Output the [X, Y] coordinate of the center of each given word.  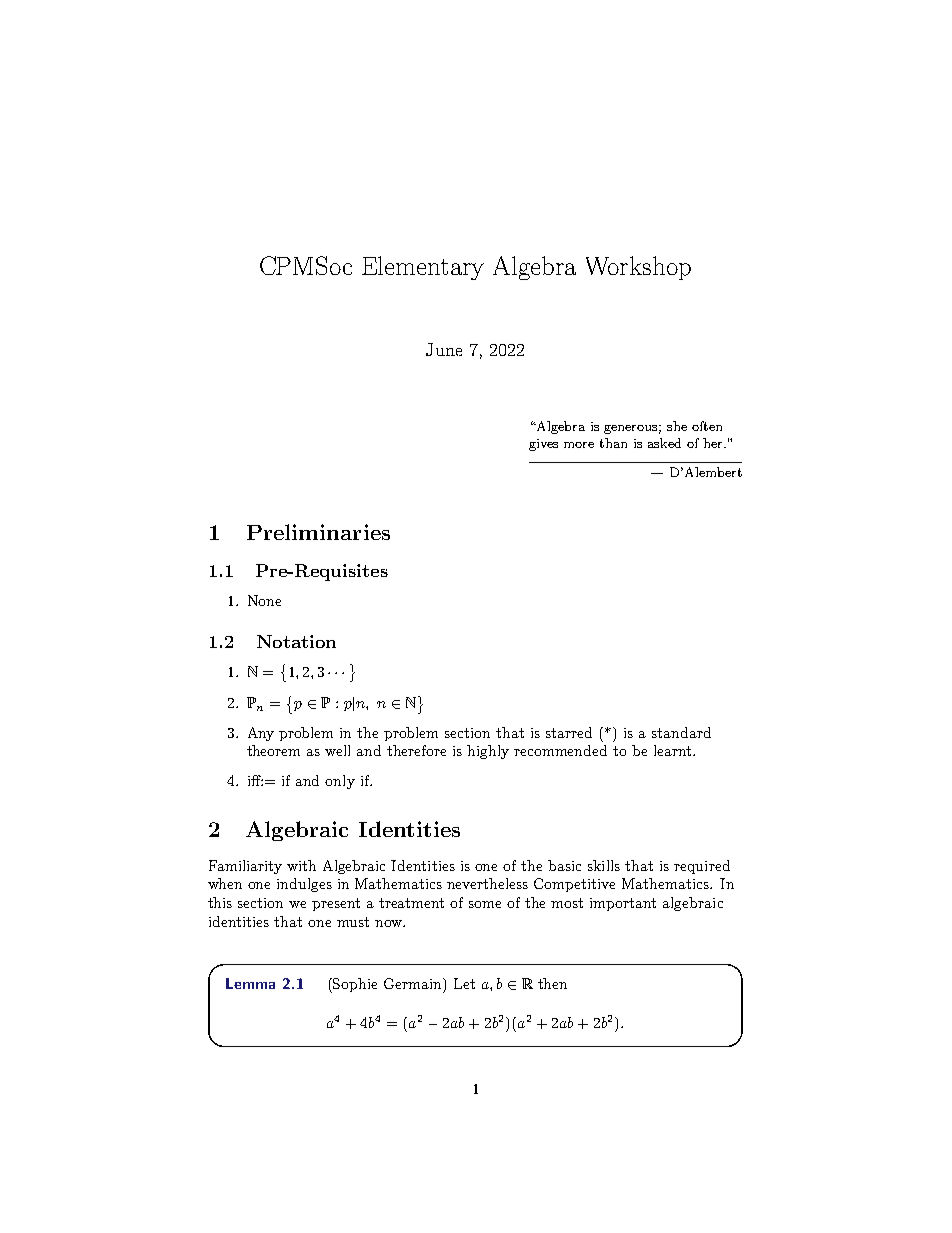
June [444, 349]
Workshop [638, 268]
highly [488, 752]
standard [681, 732]
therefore [416, 750]
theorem [273, 750]
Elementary [423, 268]
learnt [674, 750]
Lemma [250, 983]
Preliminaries [318, 532]
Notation [296, 641]
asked [664, 443]
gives [543, 445]
